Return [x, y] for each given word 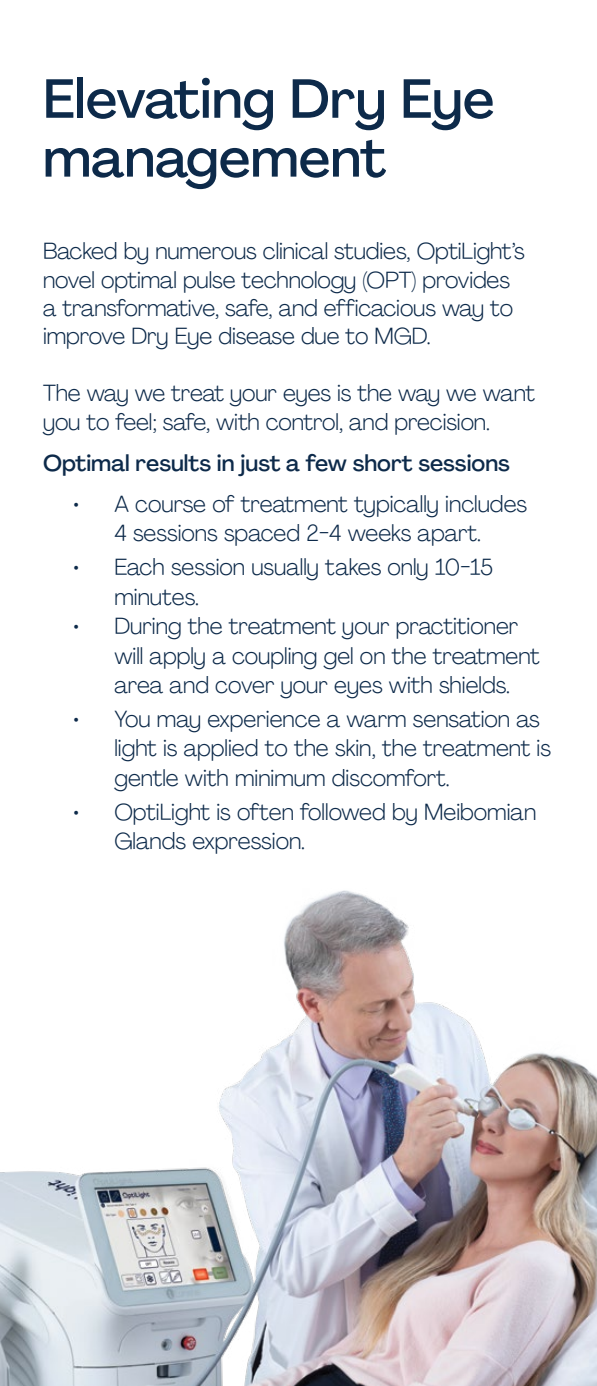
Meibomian [480, 812]
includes [486, 504]
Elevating [159, 104]
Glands [150, 841]
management [215, 164]
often [265, 812]
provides [466, 282]
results [173, 463]
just [259, 465]
